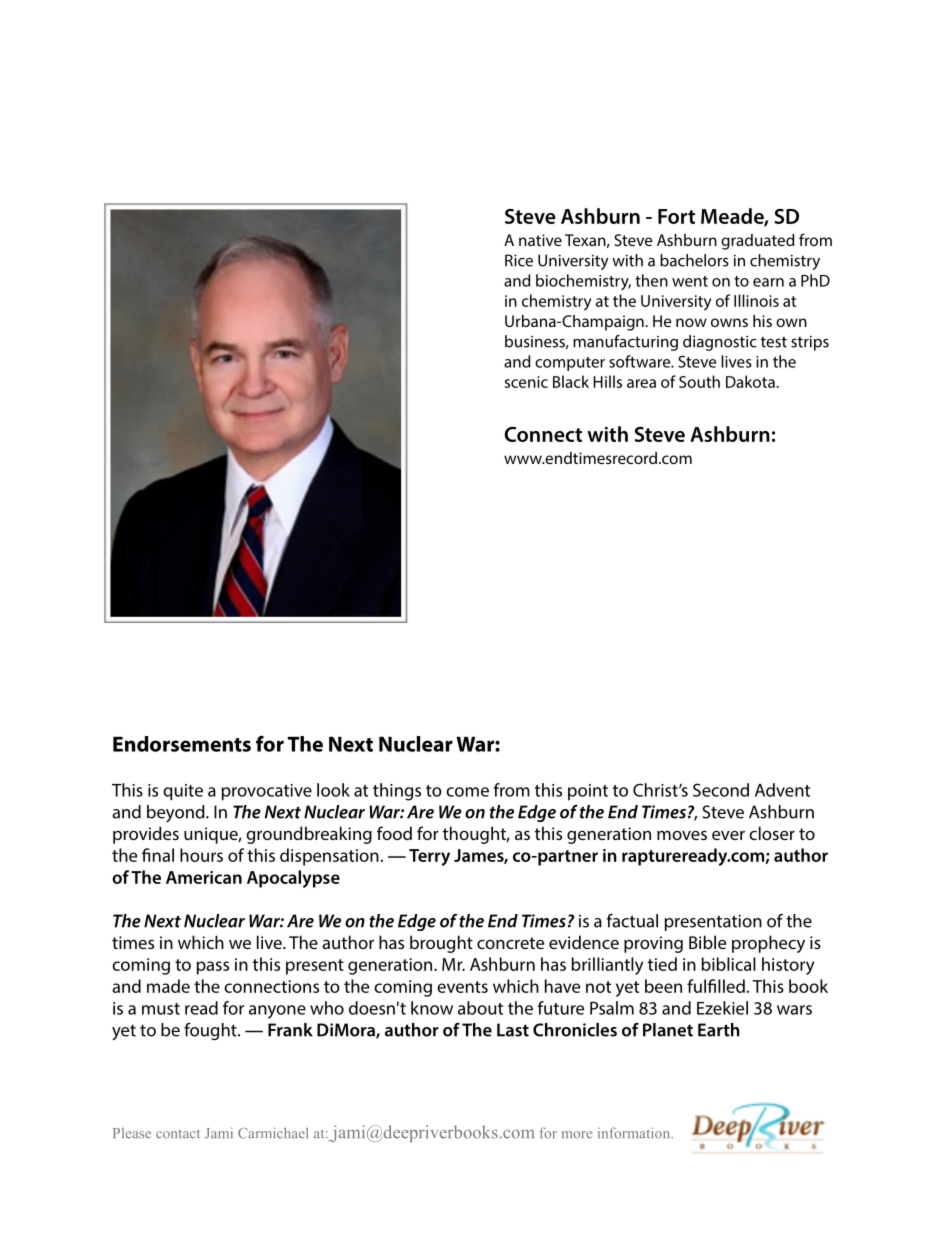 The image size is (952, 1233). I want to click on Rice, so click(519, 260).
